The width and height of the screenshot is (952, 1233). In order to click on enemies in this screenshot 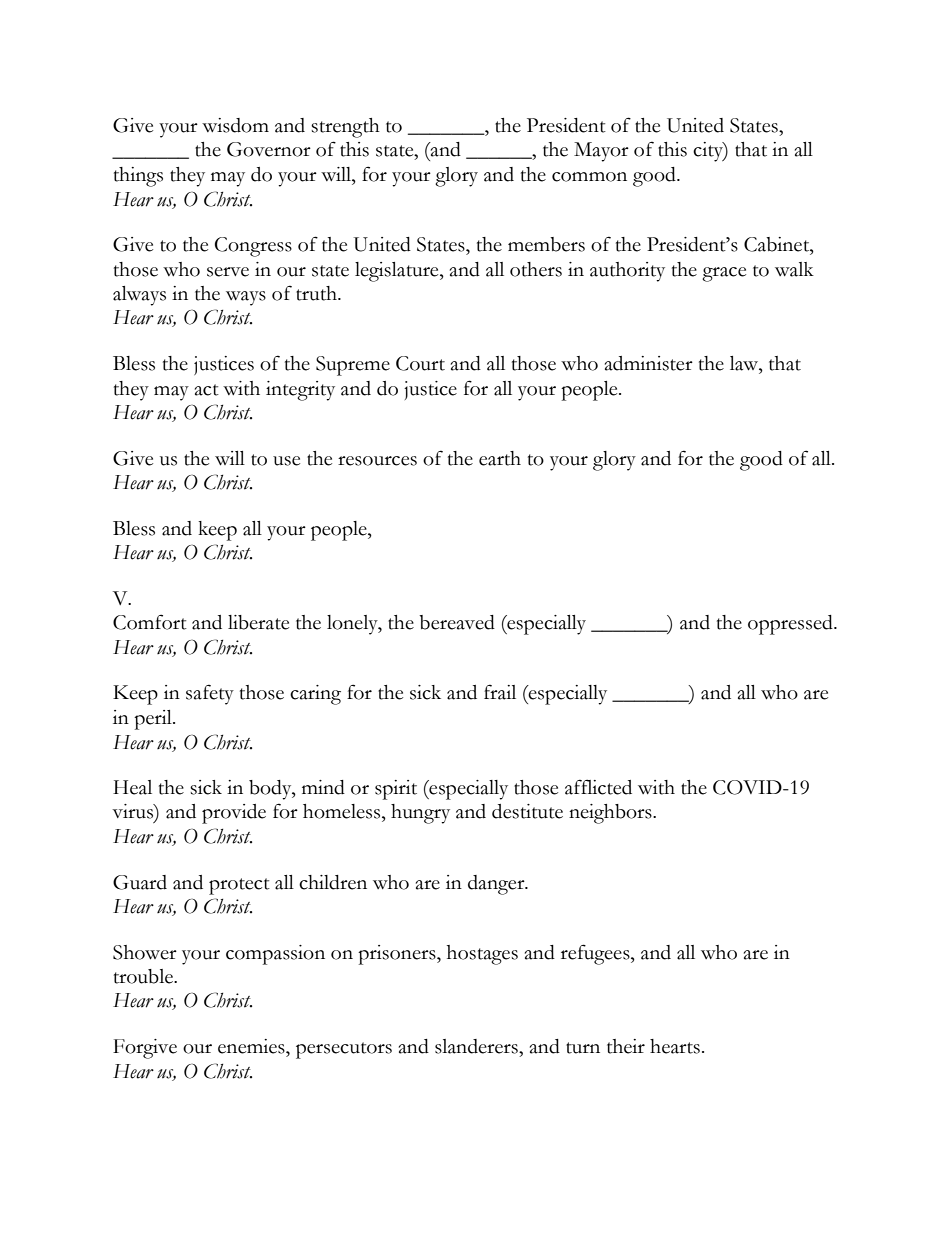, I will do `click(252, 1046)`.
